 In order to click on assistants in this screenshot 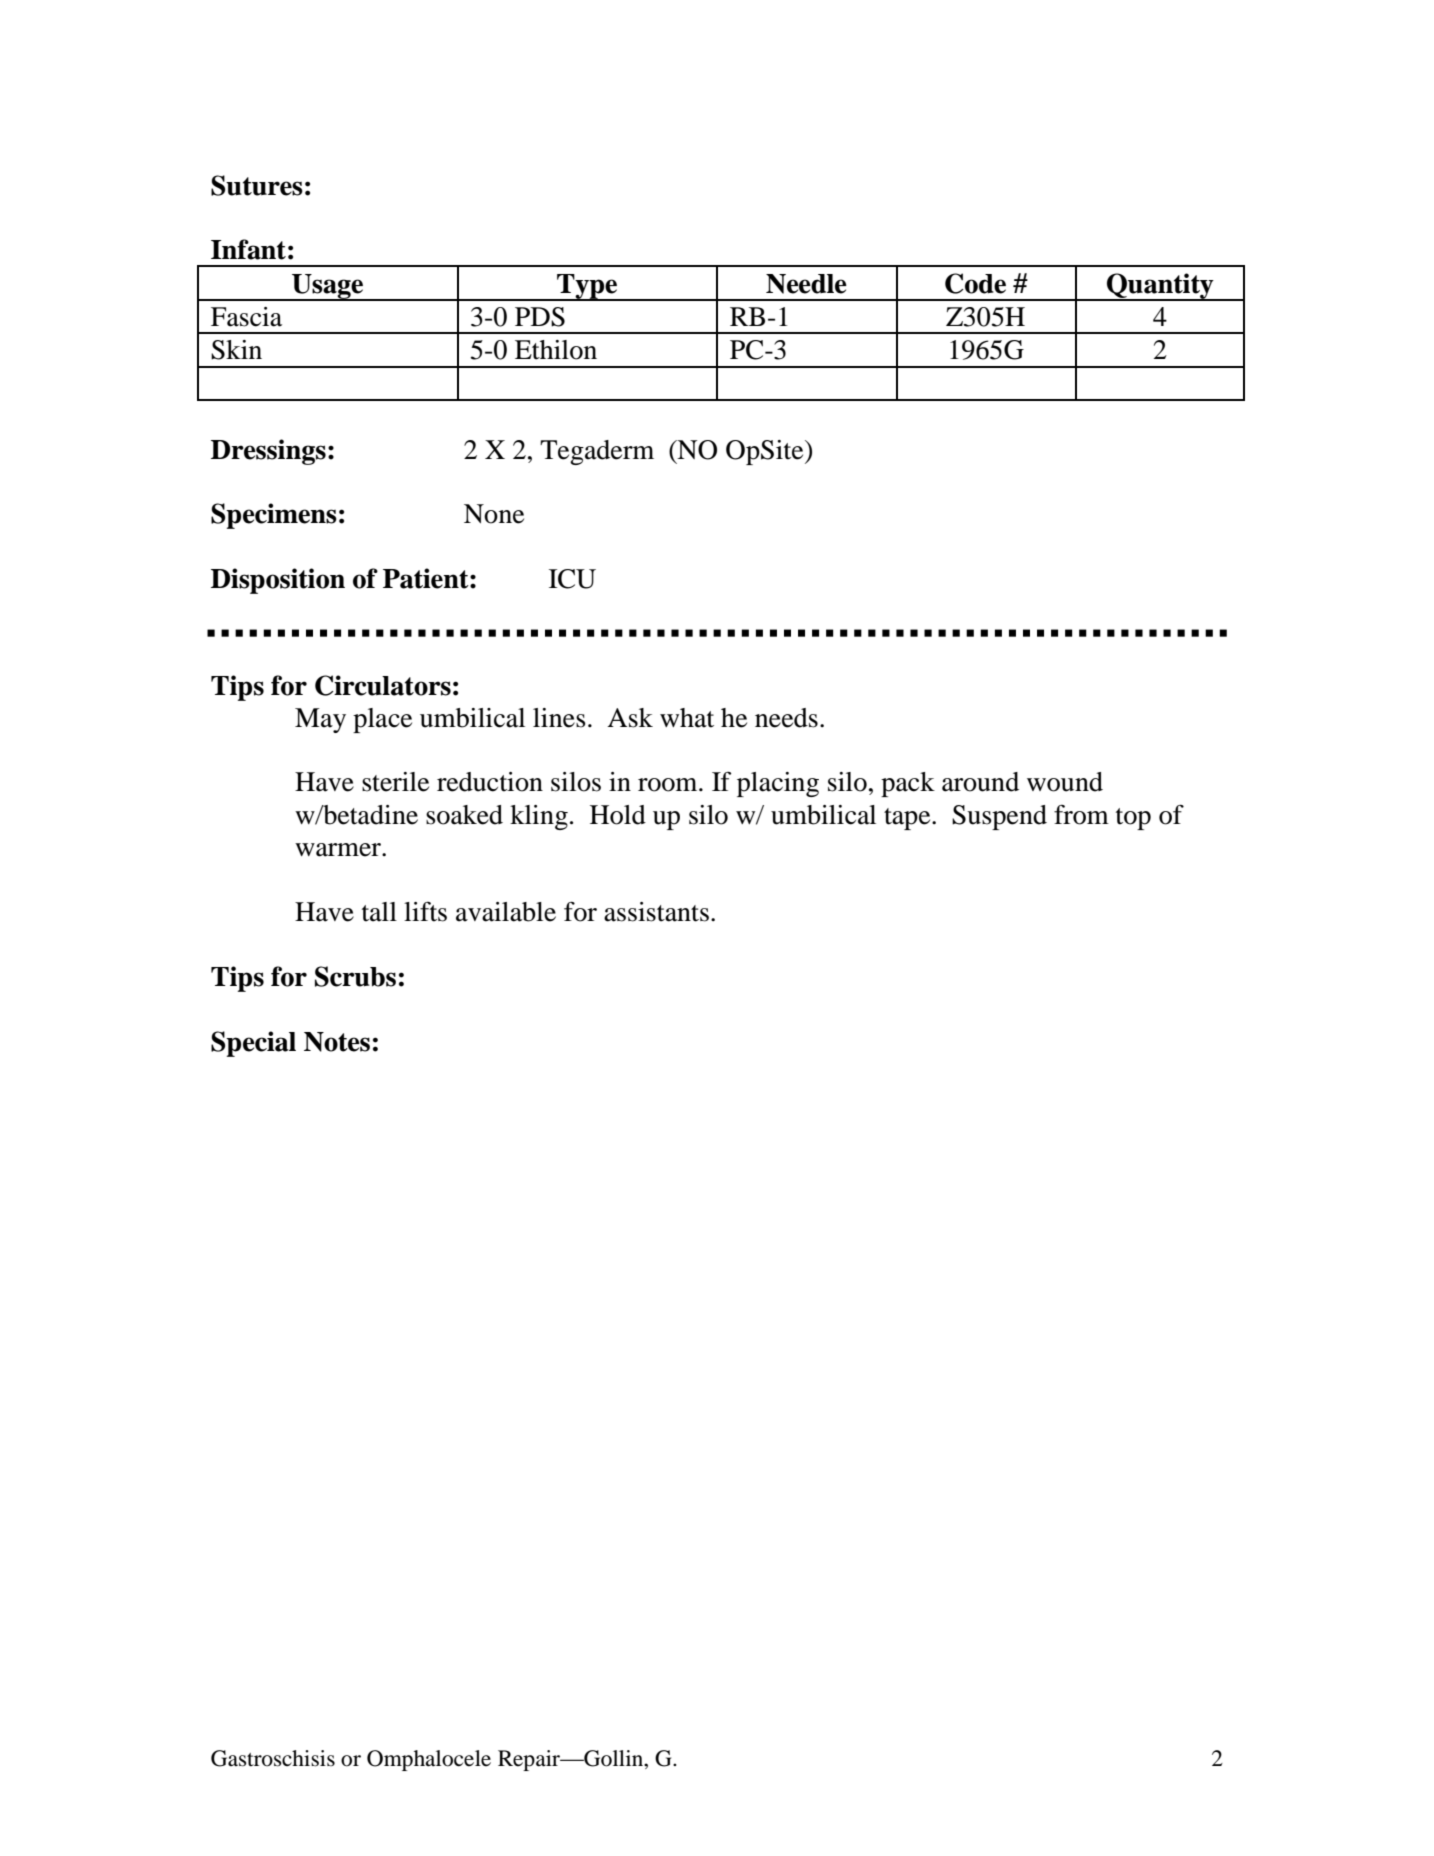, I will do `click(656, 912)`.
